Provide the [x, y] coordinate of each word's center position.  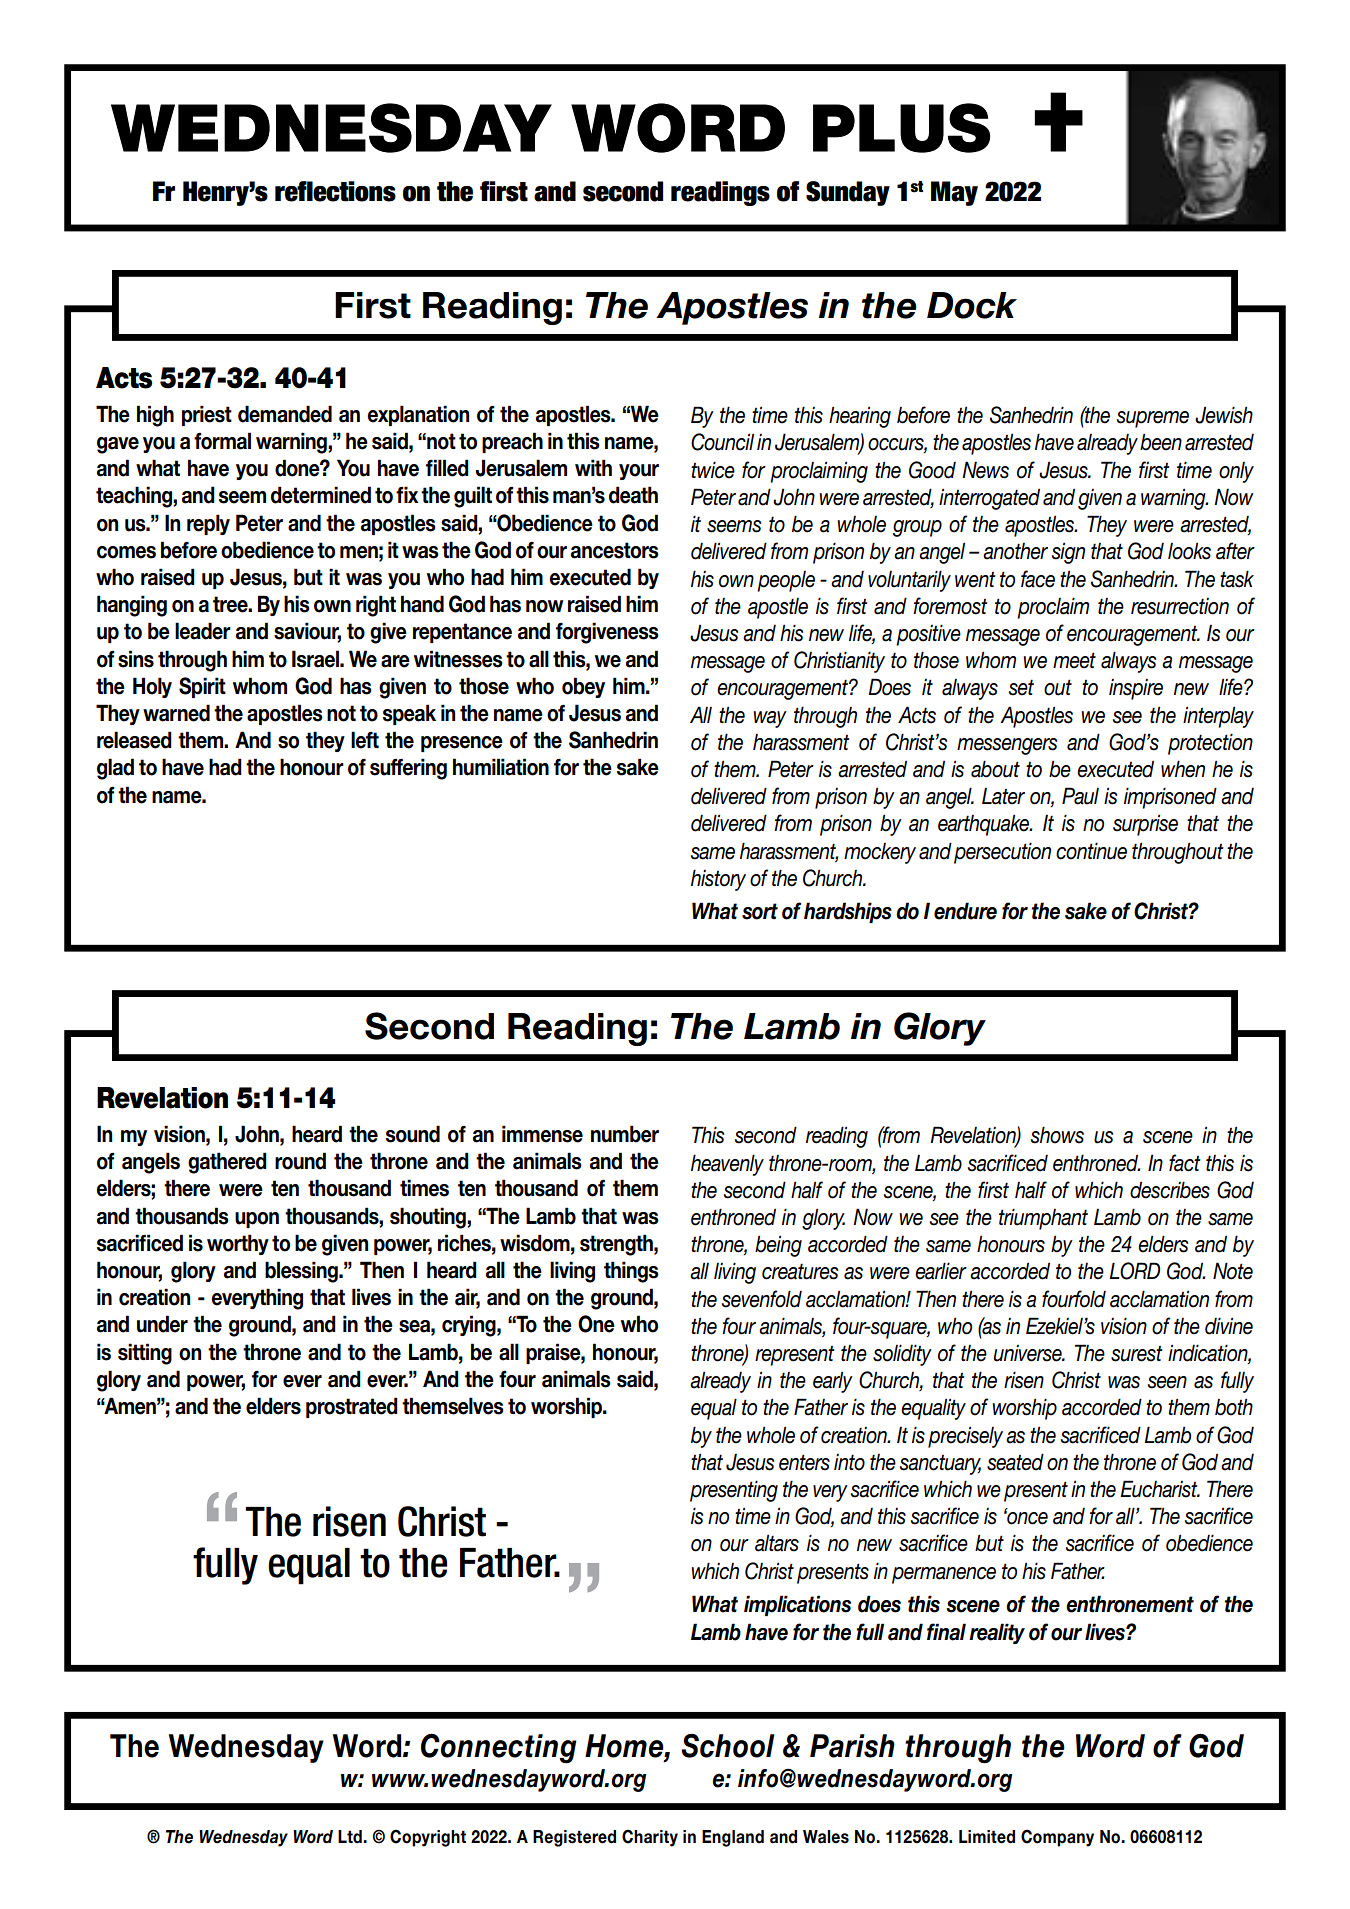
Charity [650, 1838]
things [631, 1272]
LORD [1134, 1271]
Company [1057, 1838]
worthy [238, 1244]
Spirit [202, 687]
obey [583, 687]
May [954, 193]
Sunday [848, 193]
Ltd [351, 1837]
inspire [1136, 689]
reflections [335, 191]
